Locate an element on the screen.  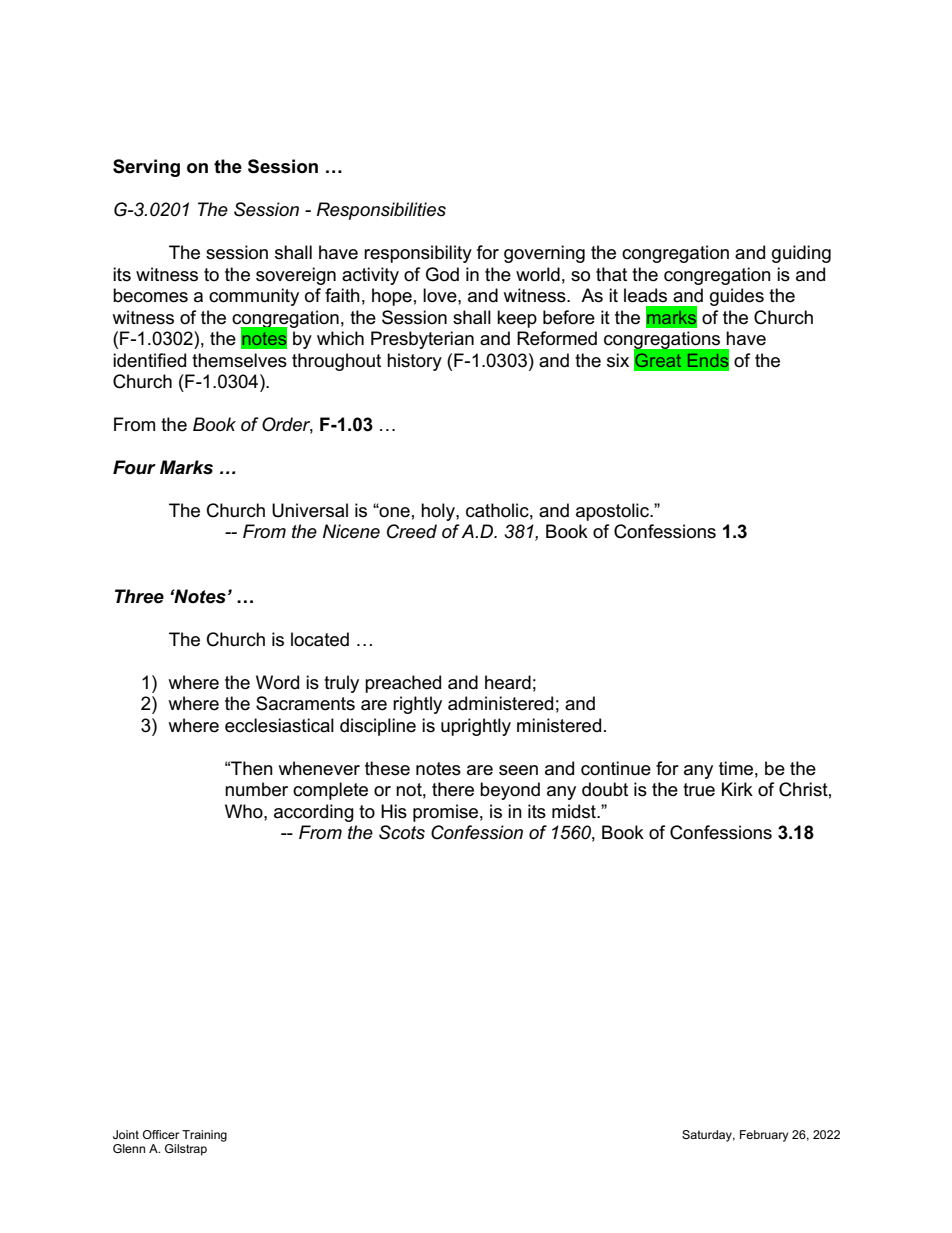
guiding is located at coordinates (801, 254).
